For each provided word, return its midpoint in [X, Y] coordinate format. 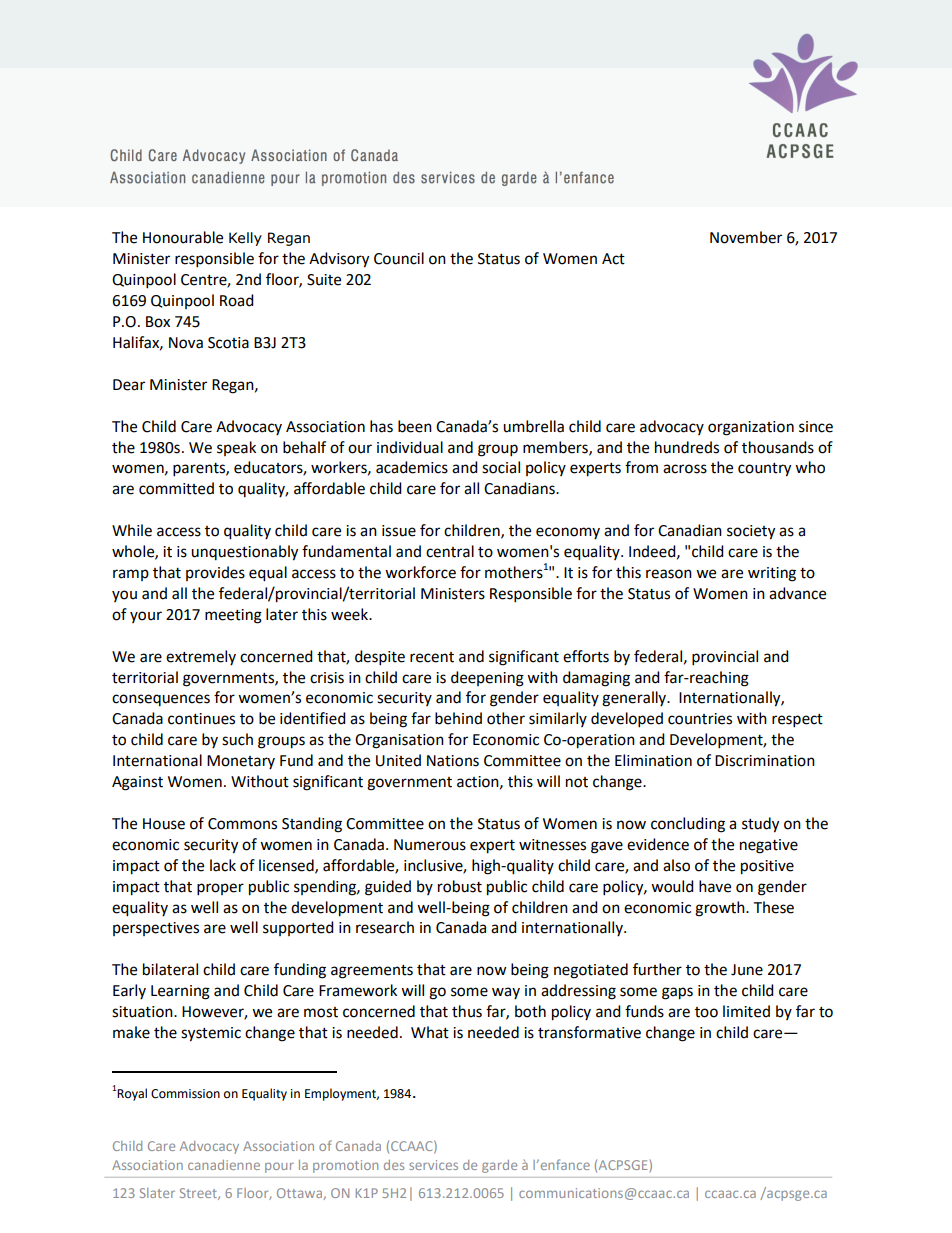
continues [201, 719]
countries [700, 719]
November [746, 237]
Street [199, 1194]
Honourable [183, 237]
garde [499, 1166]
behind [458, 718]
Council [399, 258]
